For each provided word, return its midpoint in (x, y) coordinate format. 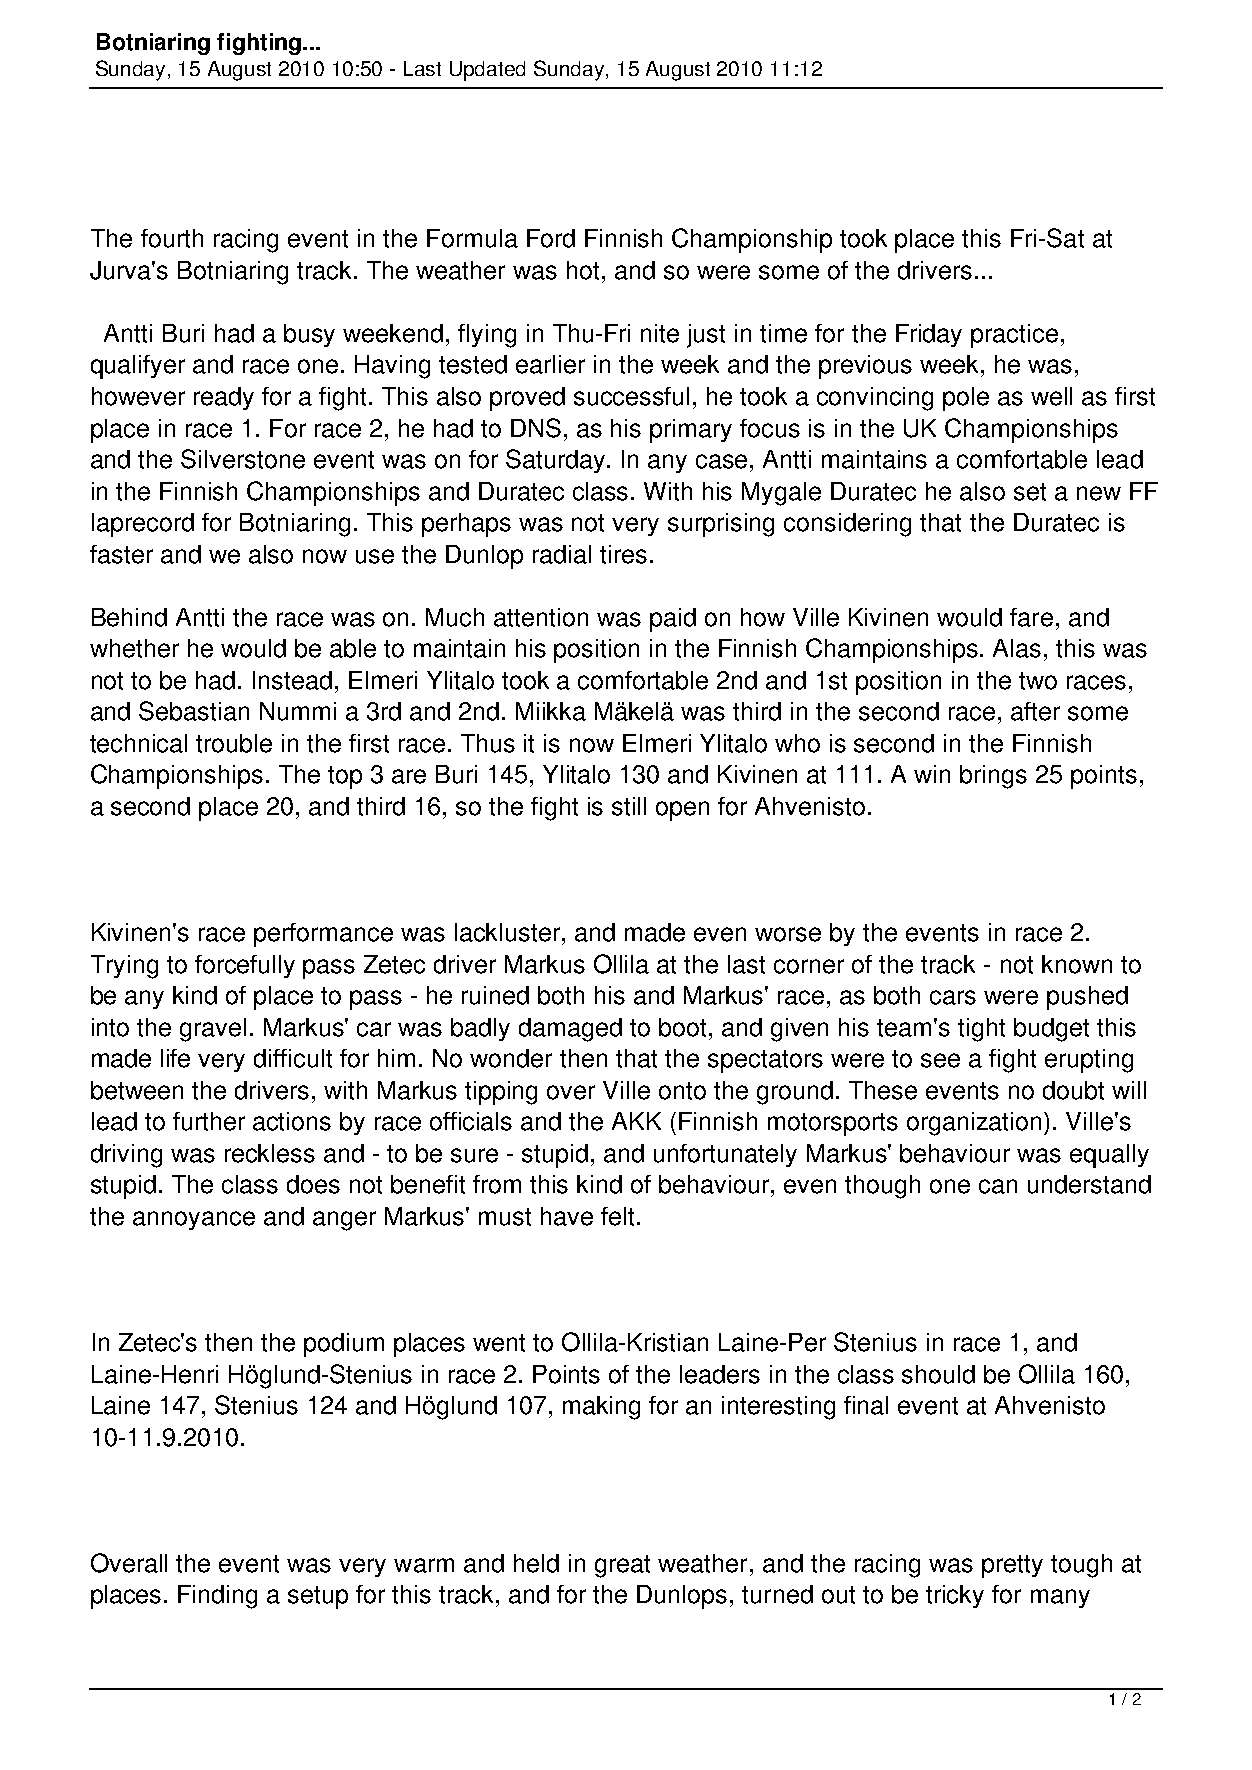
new (1099, 493)
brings (993, 777)
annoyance (194, 1220)
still (629, 806)
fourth (172, 238)
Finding (217, 1597)
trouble (234, 743)
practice (1014, 336)
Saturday (557, 461)
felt (617, 1216)
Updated (487, 71)
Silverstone (243, 459)
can (998, 1186)
